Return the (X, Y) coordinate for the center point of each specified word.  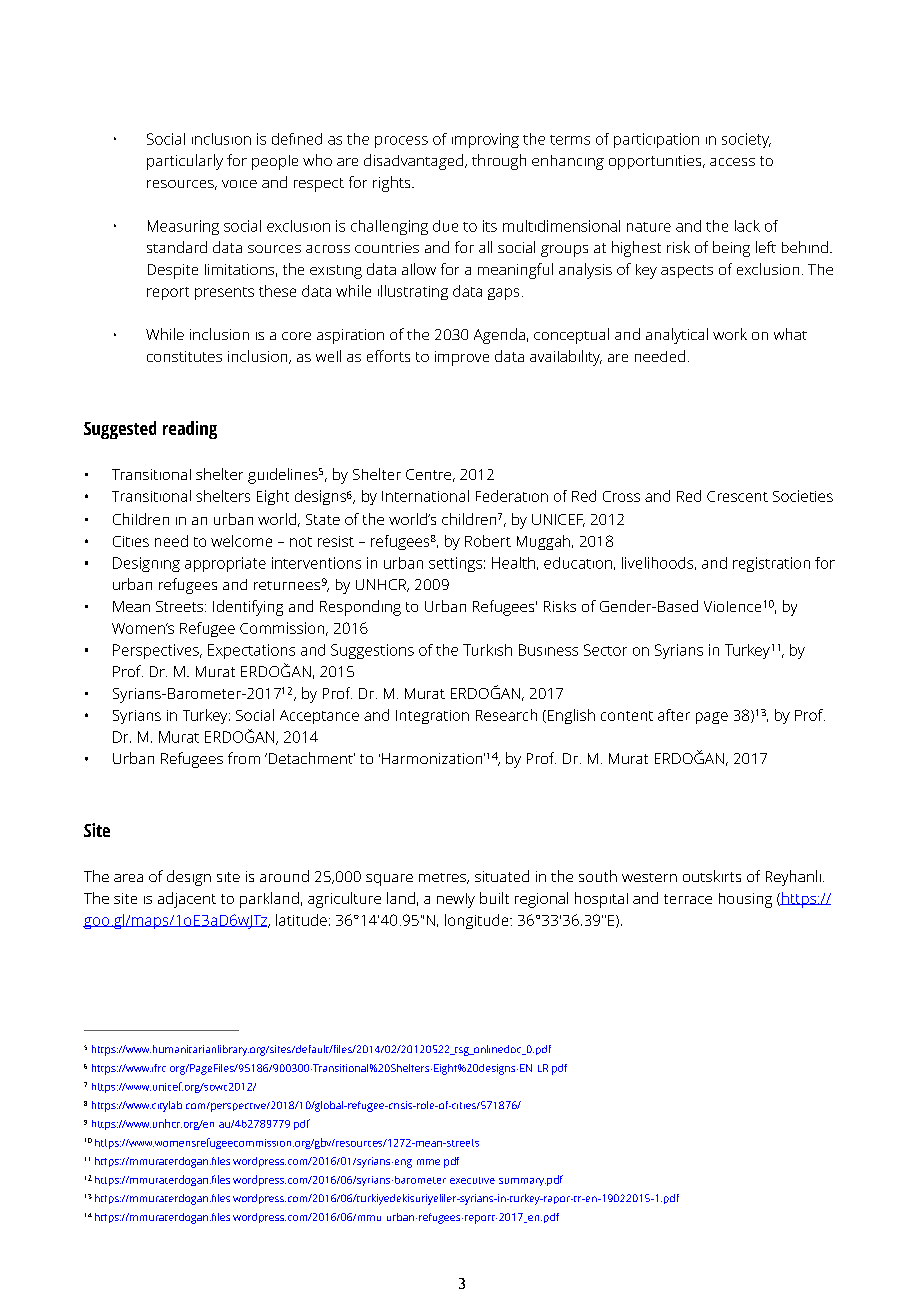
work (730, 334)
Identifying (248, 608)
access (732, 162)
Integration (432, 717)
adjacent (187, 900)
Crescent (737, 496)
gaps (503, 294)
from (244, 758)
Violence (732, 606)
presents (224, 293)
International (425, 496)
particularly (185, 162)
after (674, 715)
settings (455, 564)
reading (190, 430)
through (499, 162)
